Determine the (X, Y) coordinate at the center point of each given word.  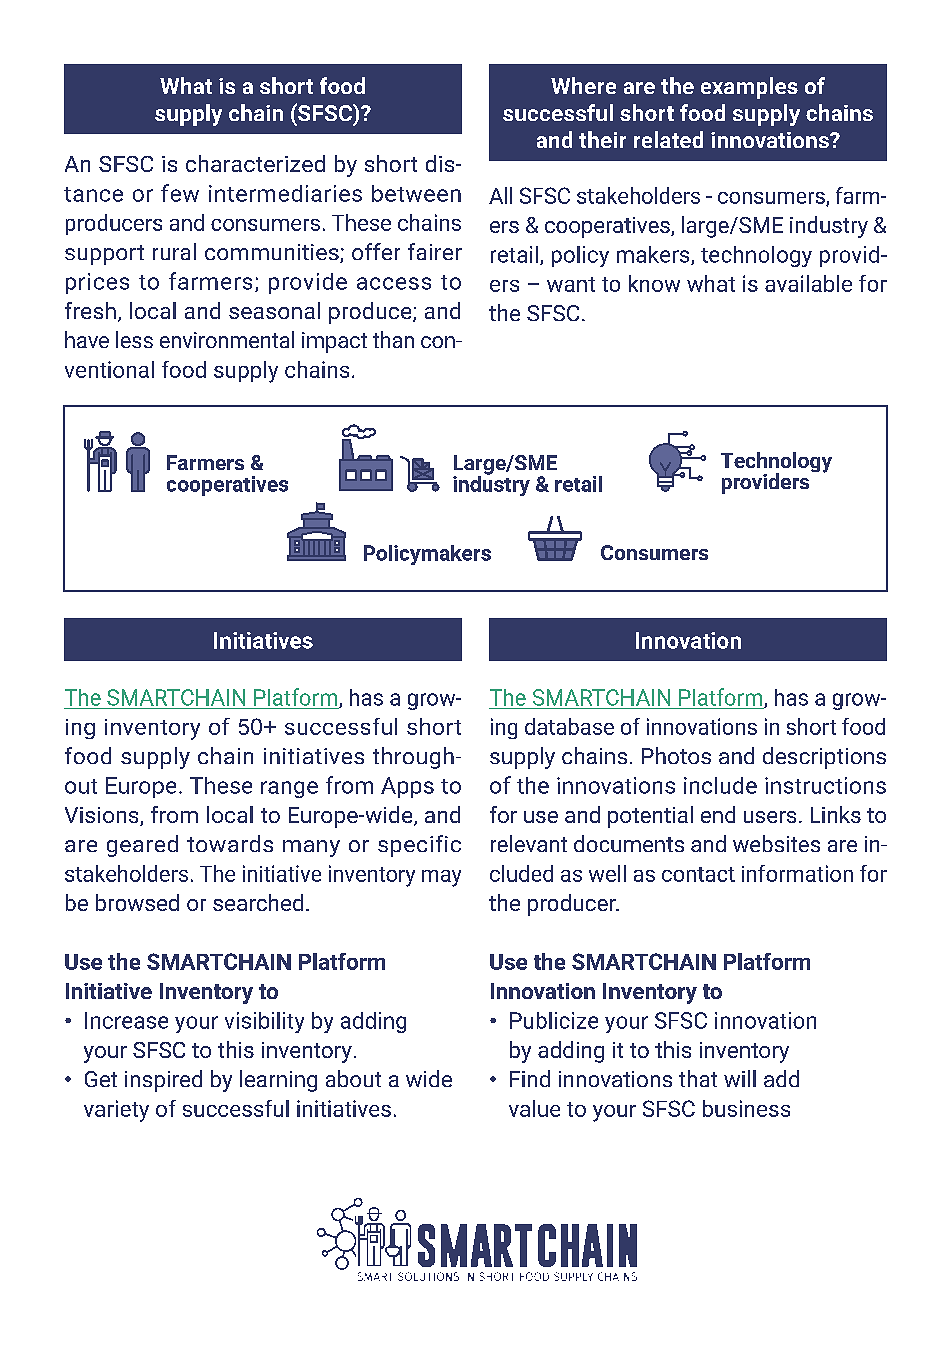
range (289, 789)
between (416, 193)
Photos (676, 755)
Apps (407, 787)
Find (530, 1078)
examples (749, 88)
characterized (255, 163)
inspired (163, 1081)
